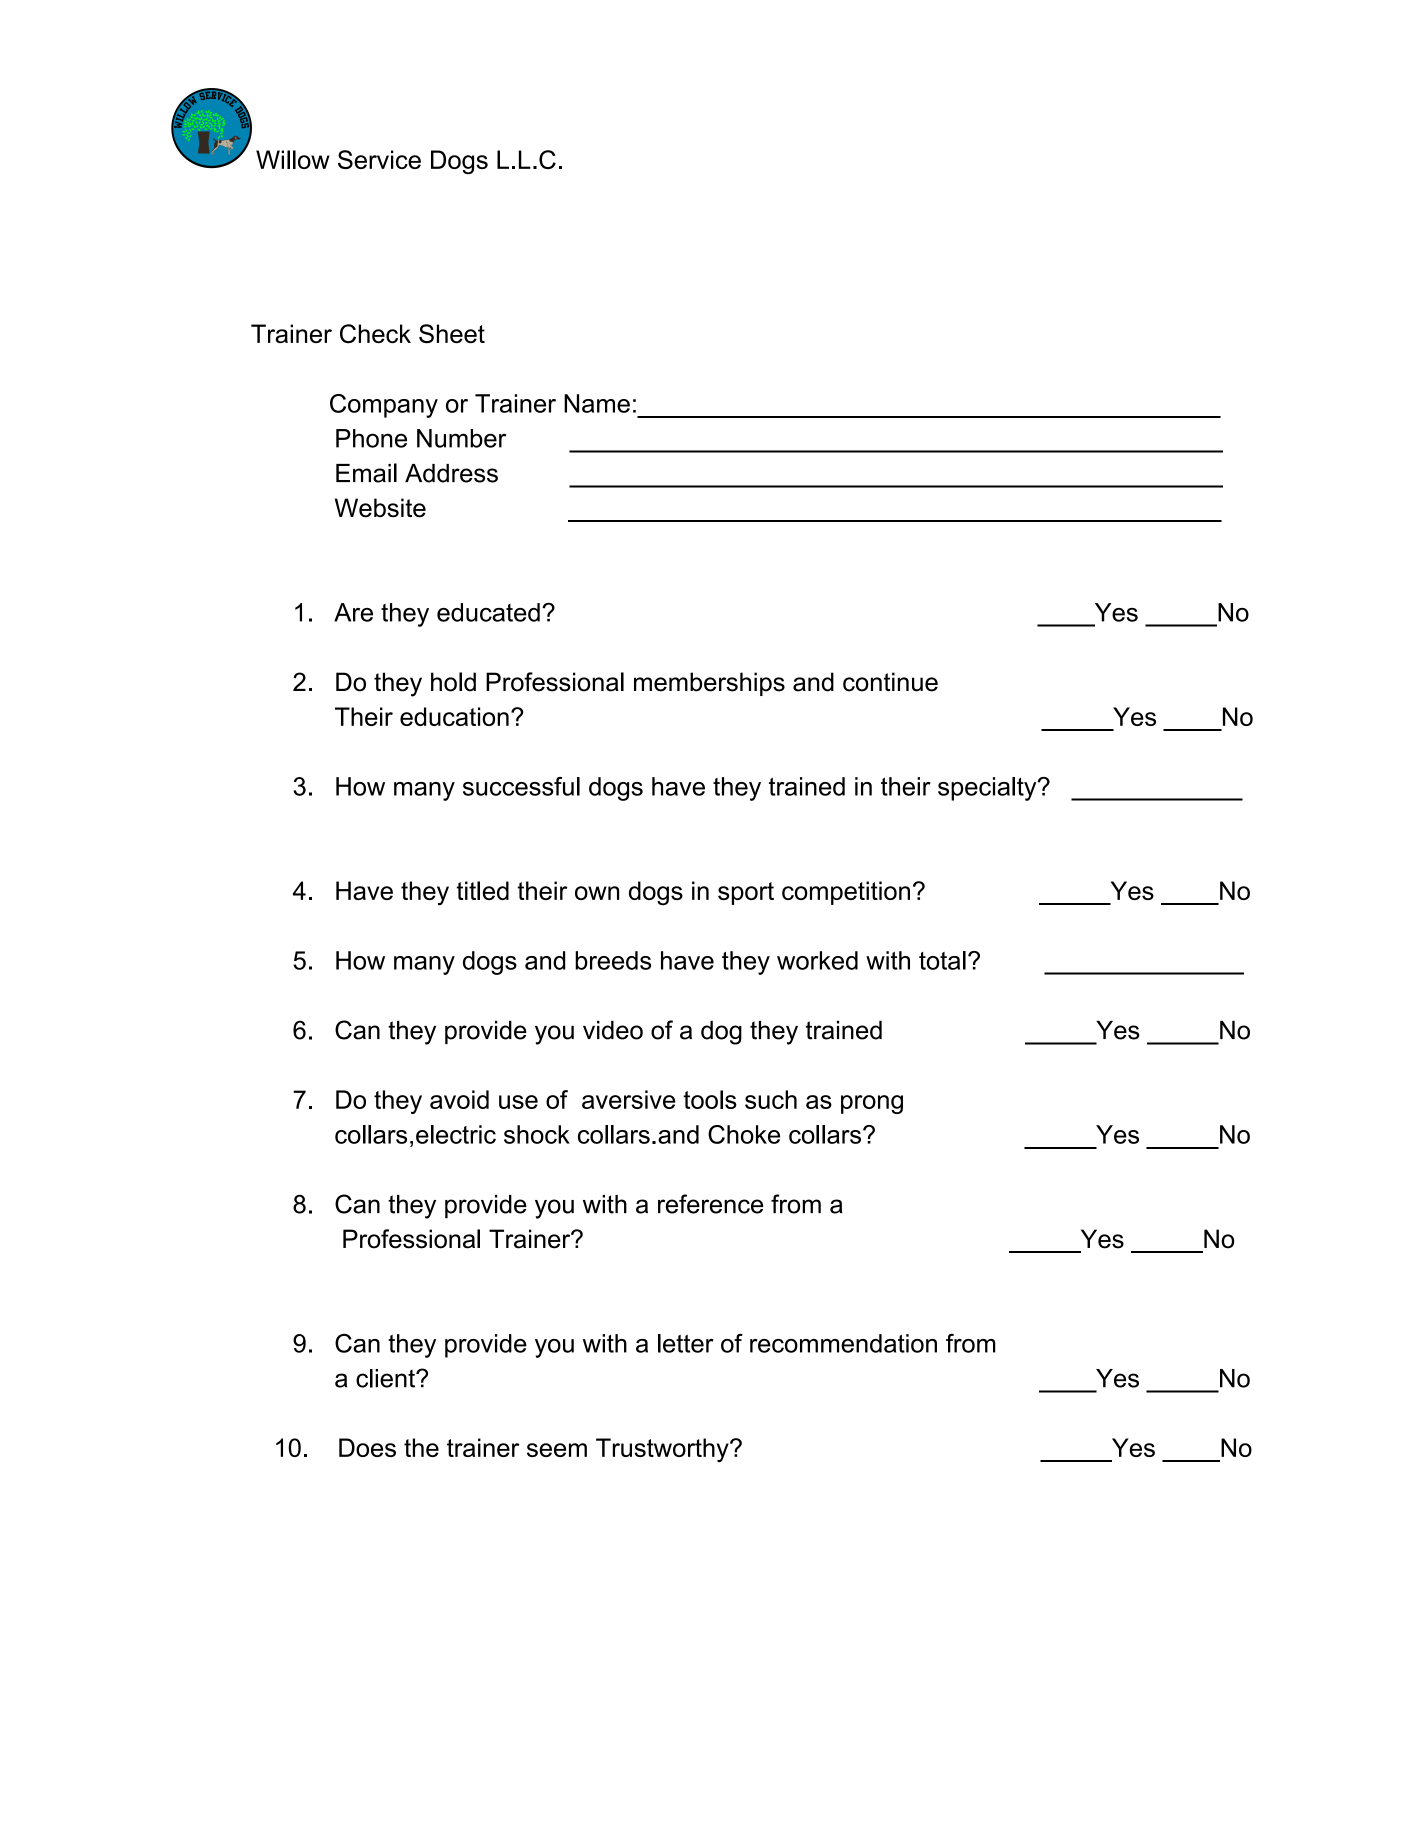  I want to click on Trustworthy, so click(663, 1450).
